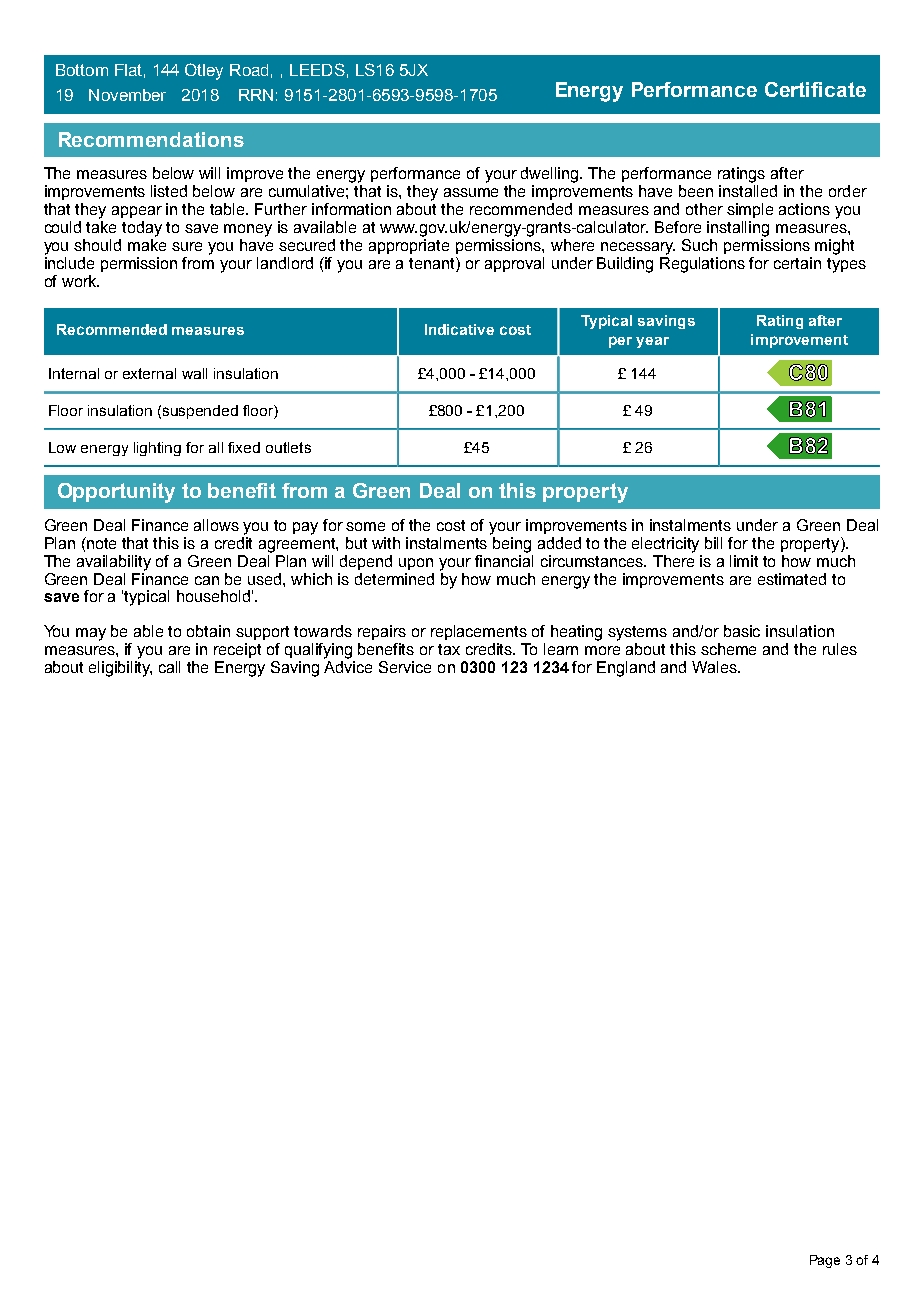 The width and height of the document is (924, 1308). Describe the element at coordinates (713, 543) in the document. I see `bill` at that location.
